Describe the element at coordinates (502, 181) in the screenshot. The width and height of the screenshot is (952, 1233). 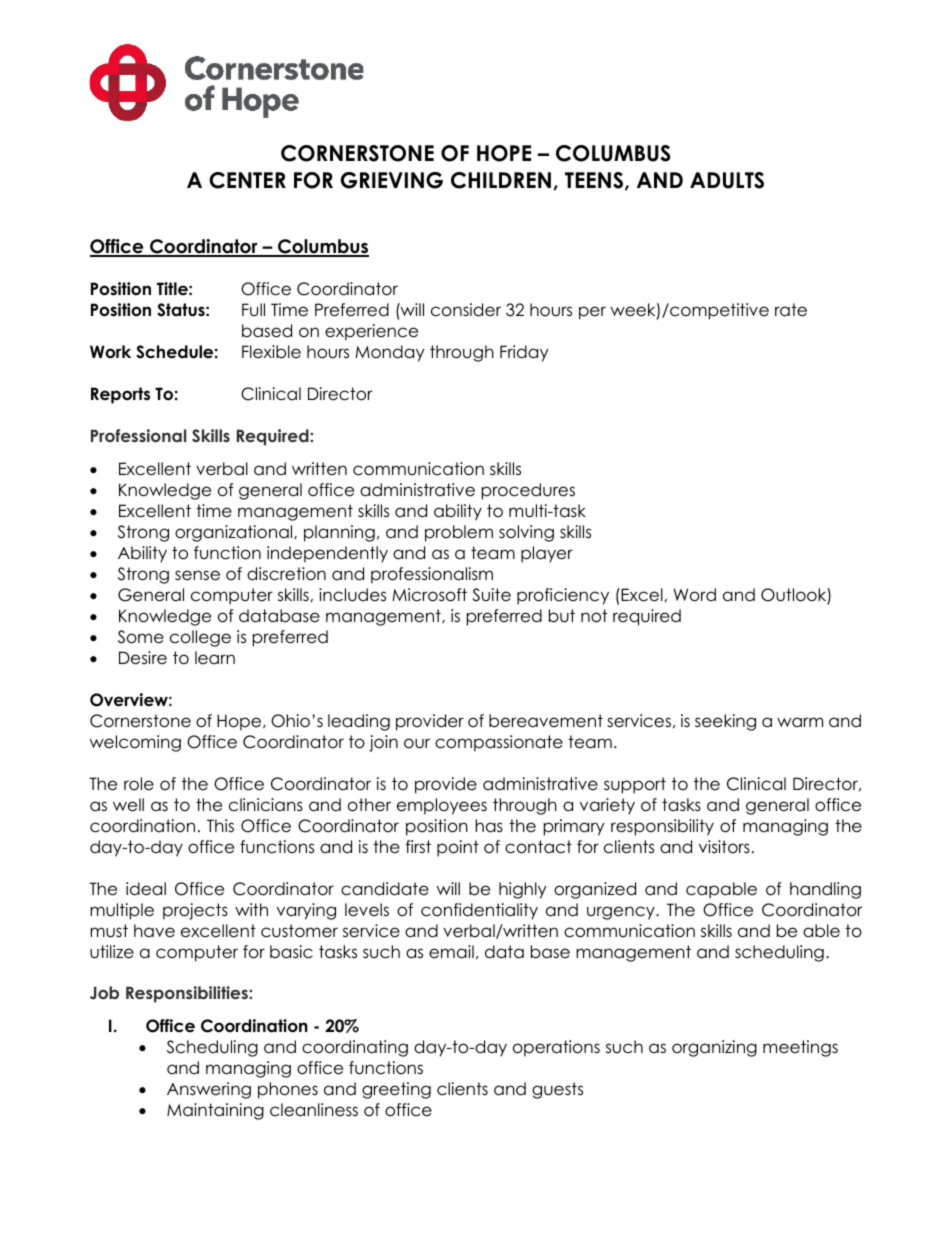
I see `CHILDREN` at that location.
